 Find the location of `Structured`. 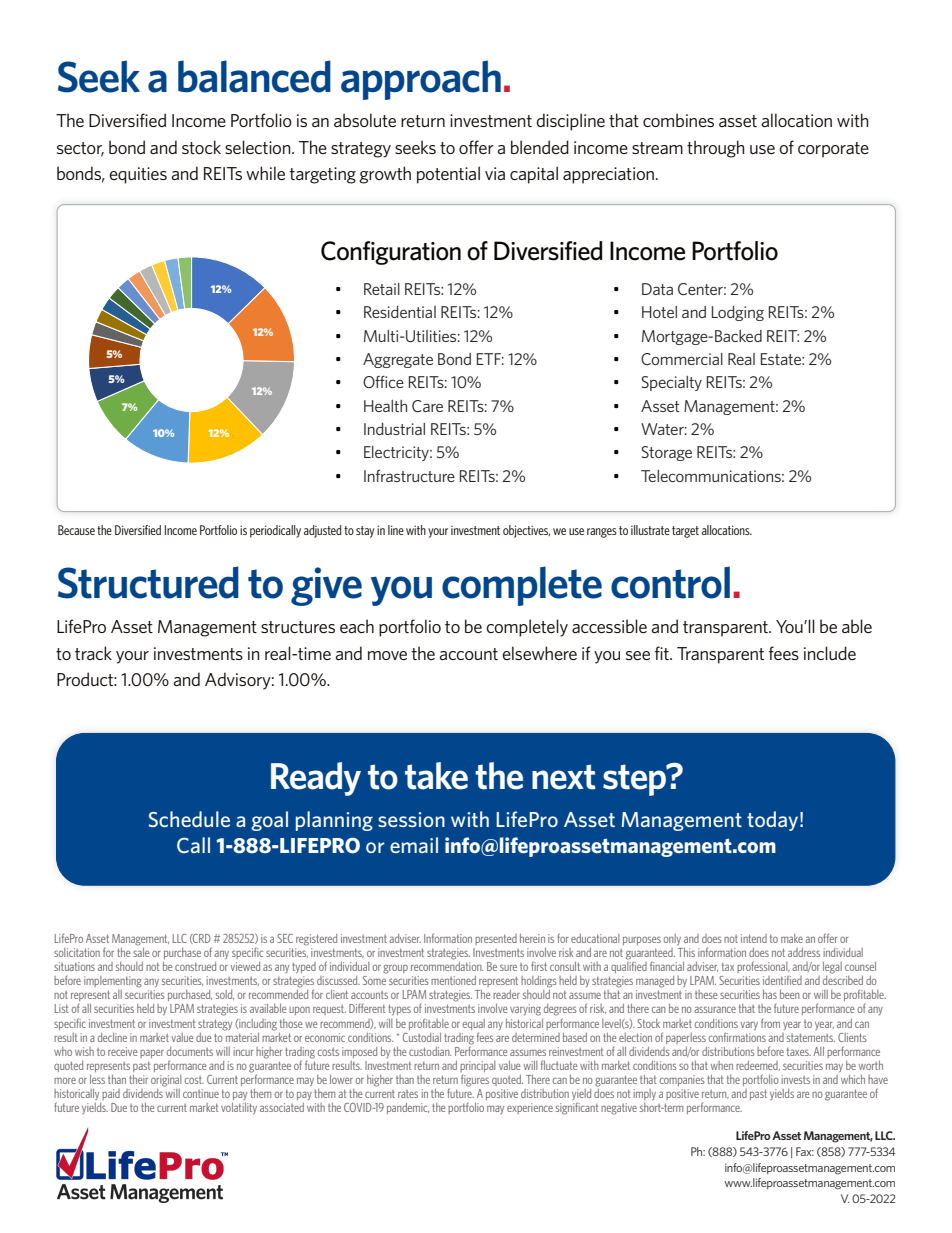

Structured is located at coordinates (148, 582).
